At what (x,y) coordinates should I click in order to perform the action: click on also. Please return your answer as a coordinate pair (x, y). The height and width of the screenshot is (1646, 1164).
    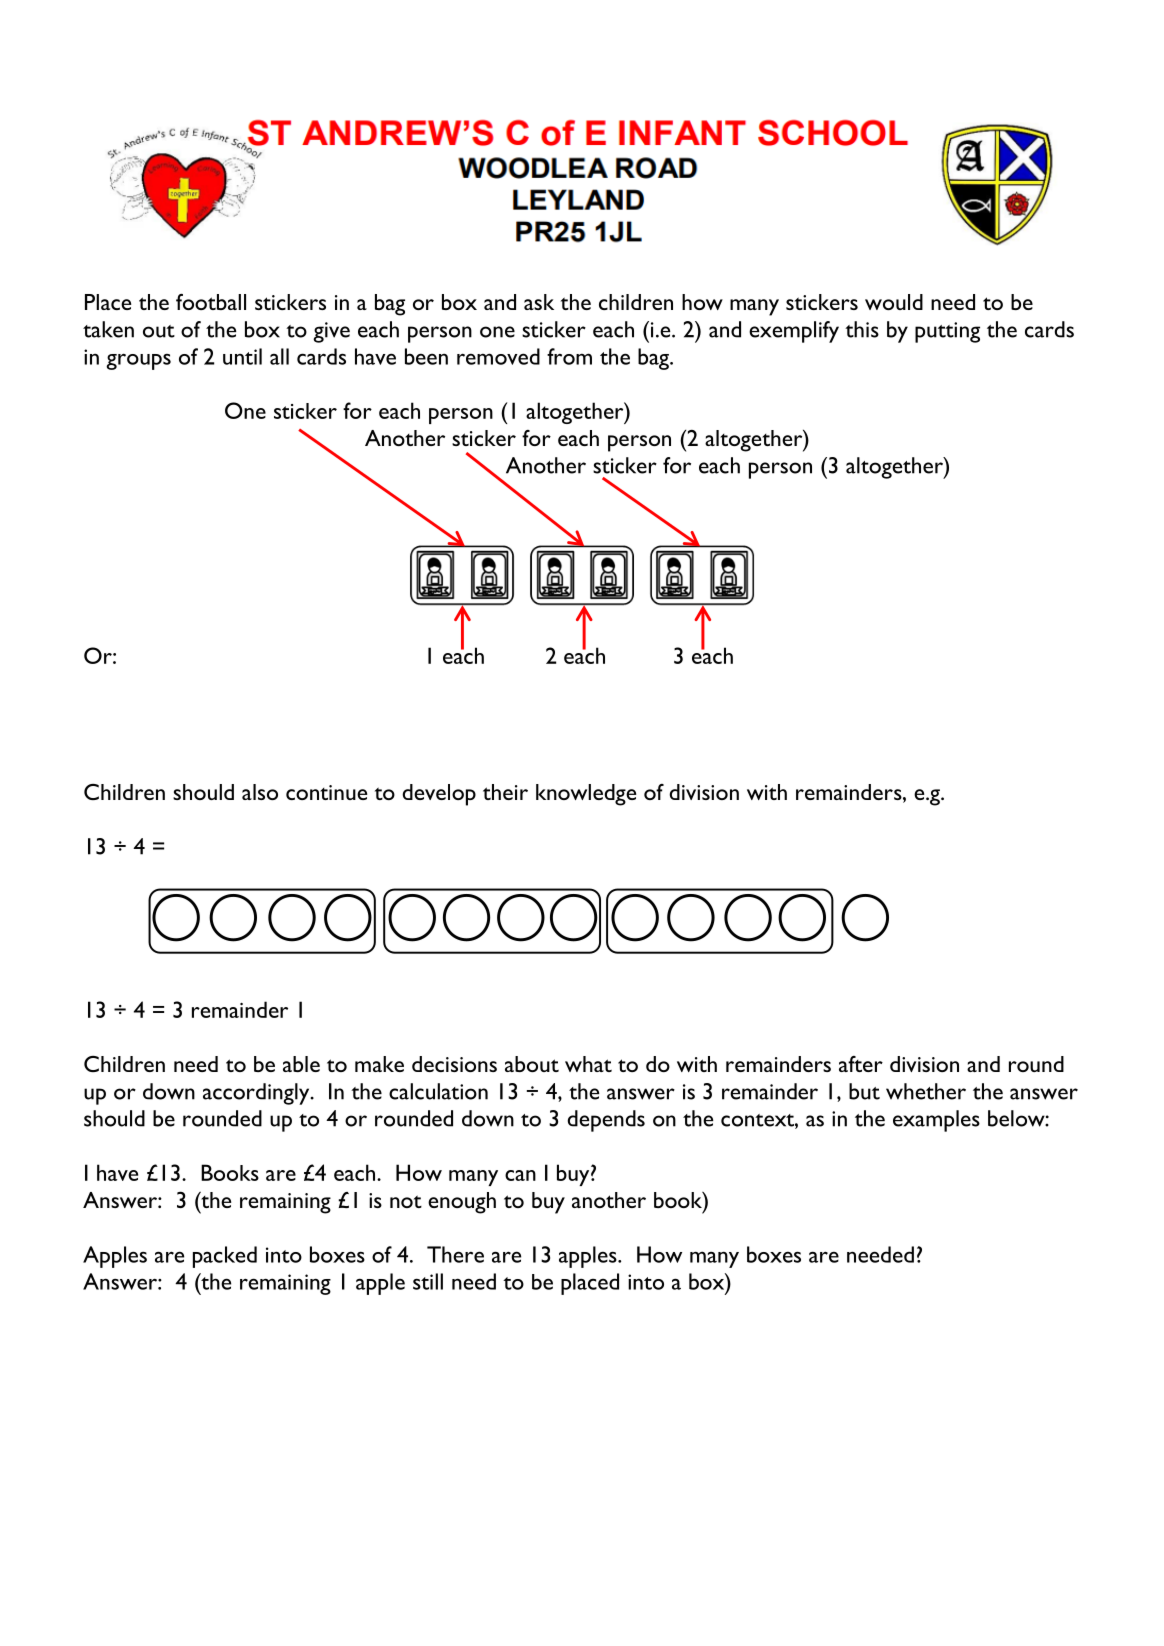
    Looking at the image, I should click on (260, 792).
